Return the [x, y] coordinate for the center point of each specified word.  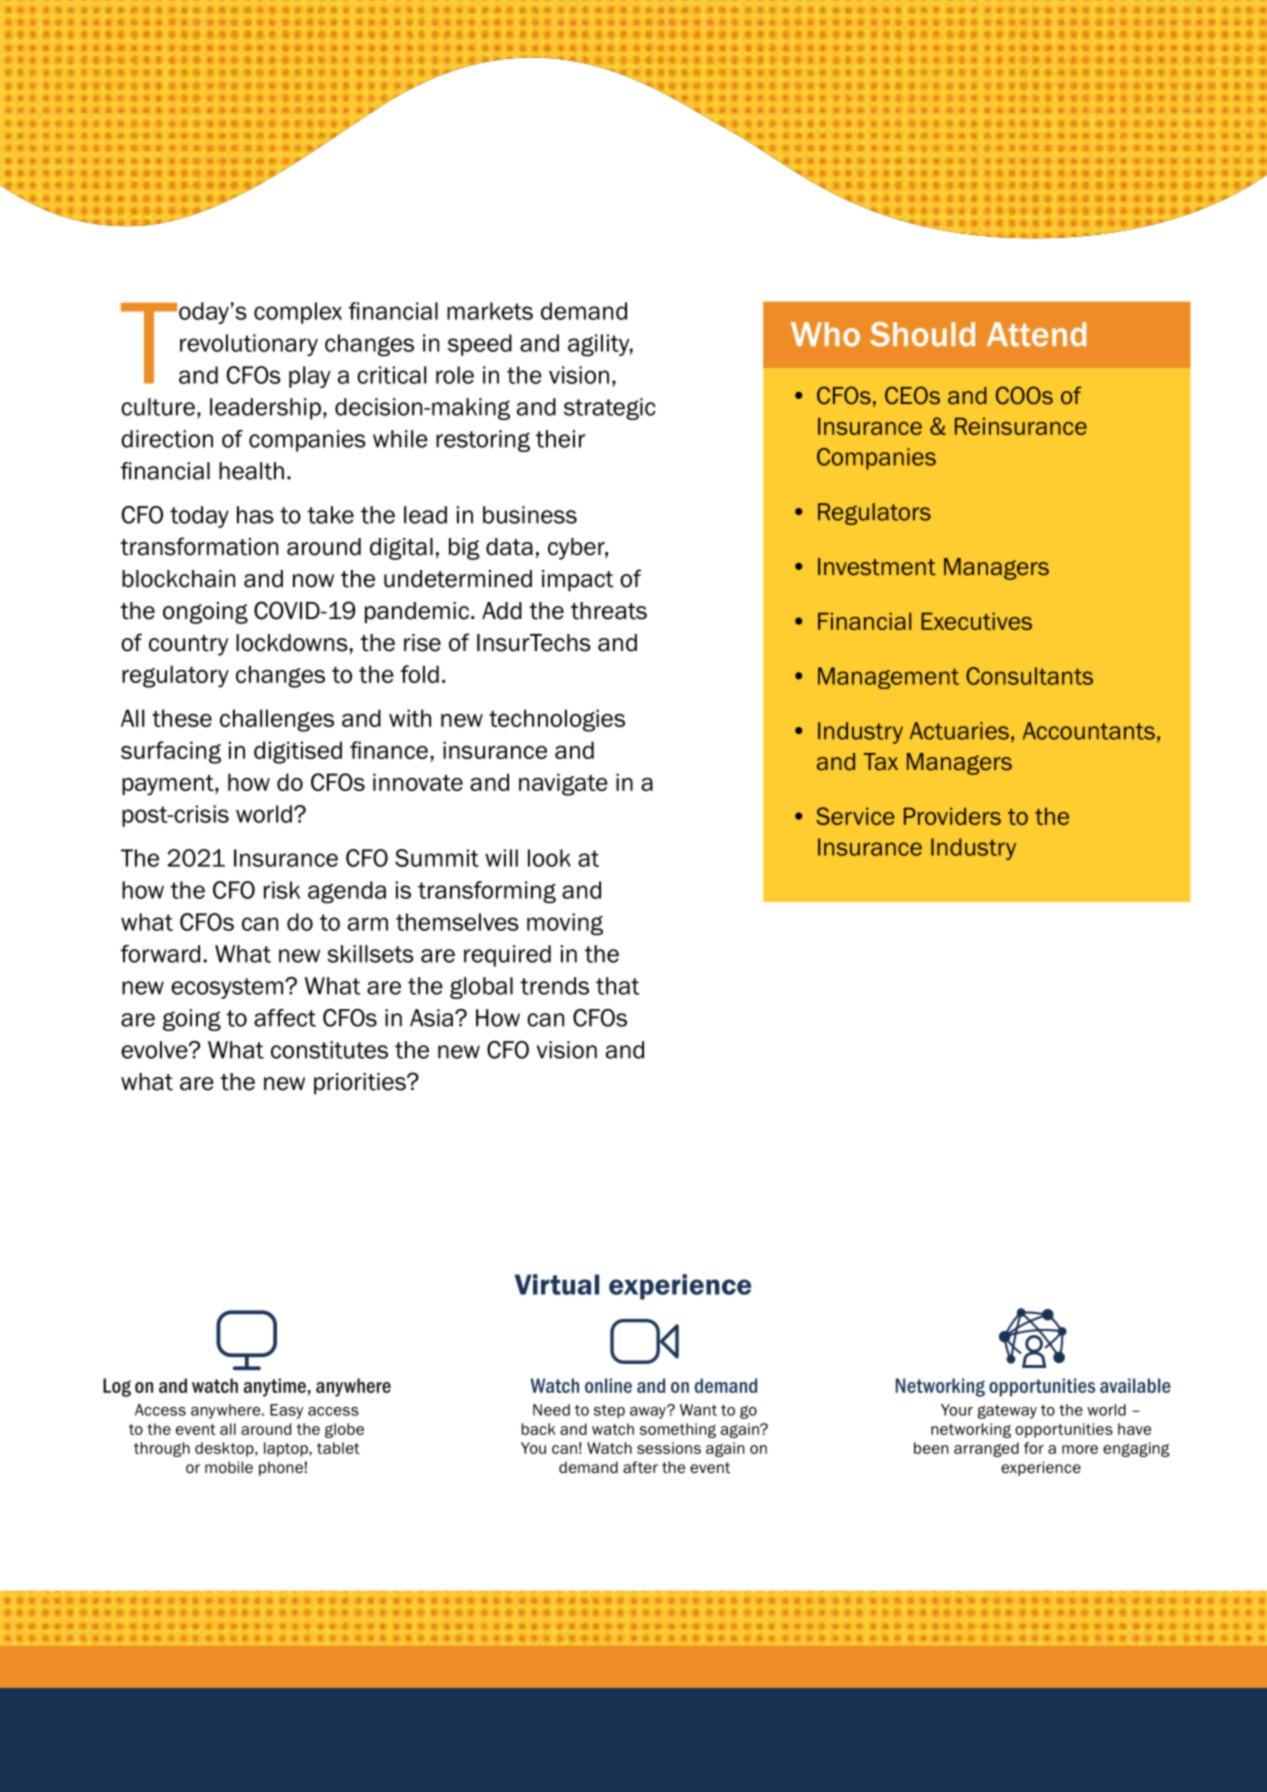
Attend [1036, 334]
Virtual [557, 1284]
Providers [952, 816]
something [678, 1430]
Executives [976, 621]
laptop [287, 1449]
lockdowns [292, 643]
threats [609, 611]
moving [565, 924]
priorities [361, 1084]
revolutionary [249, 345]
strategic [610, 409]
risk [282, 890]
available [1135, 1385]
